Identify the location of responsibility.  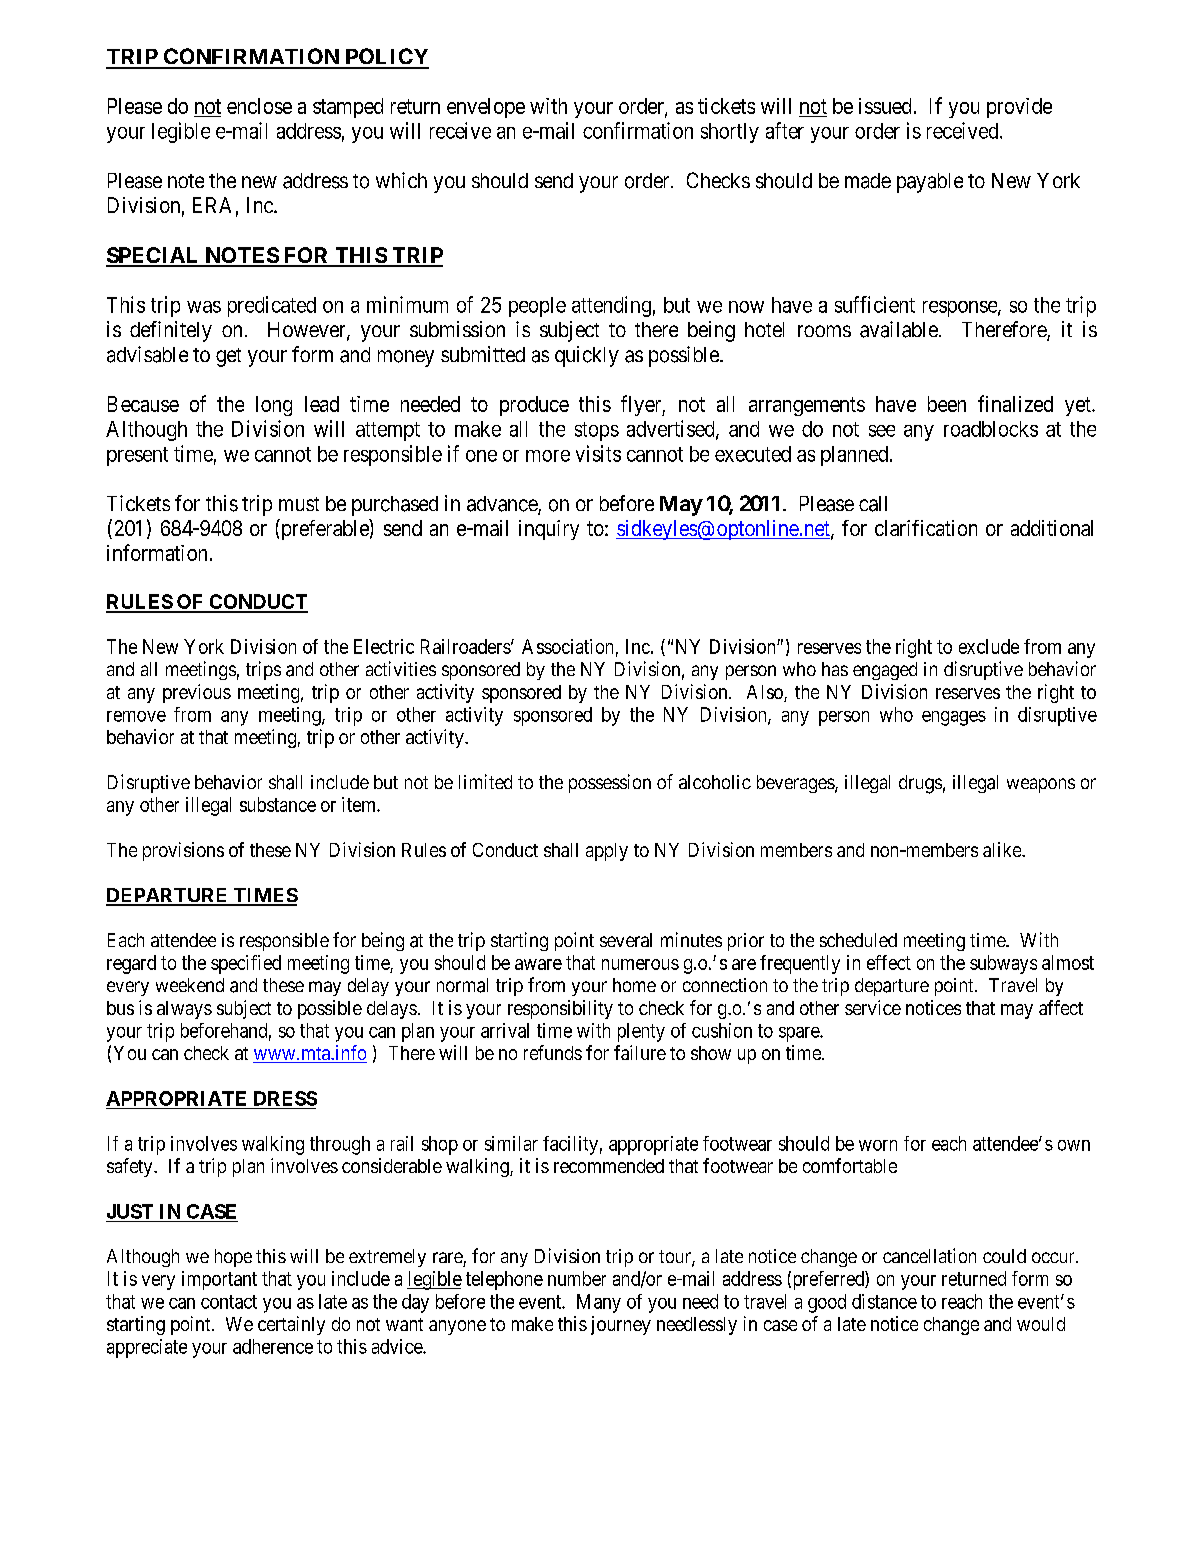
(560, 1009).
